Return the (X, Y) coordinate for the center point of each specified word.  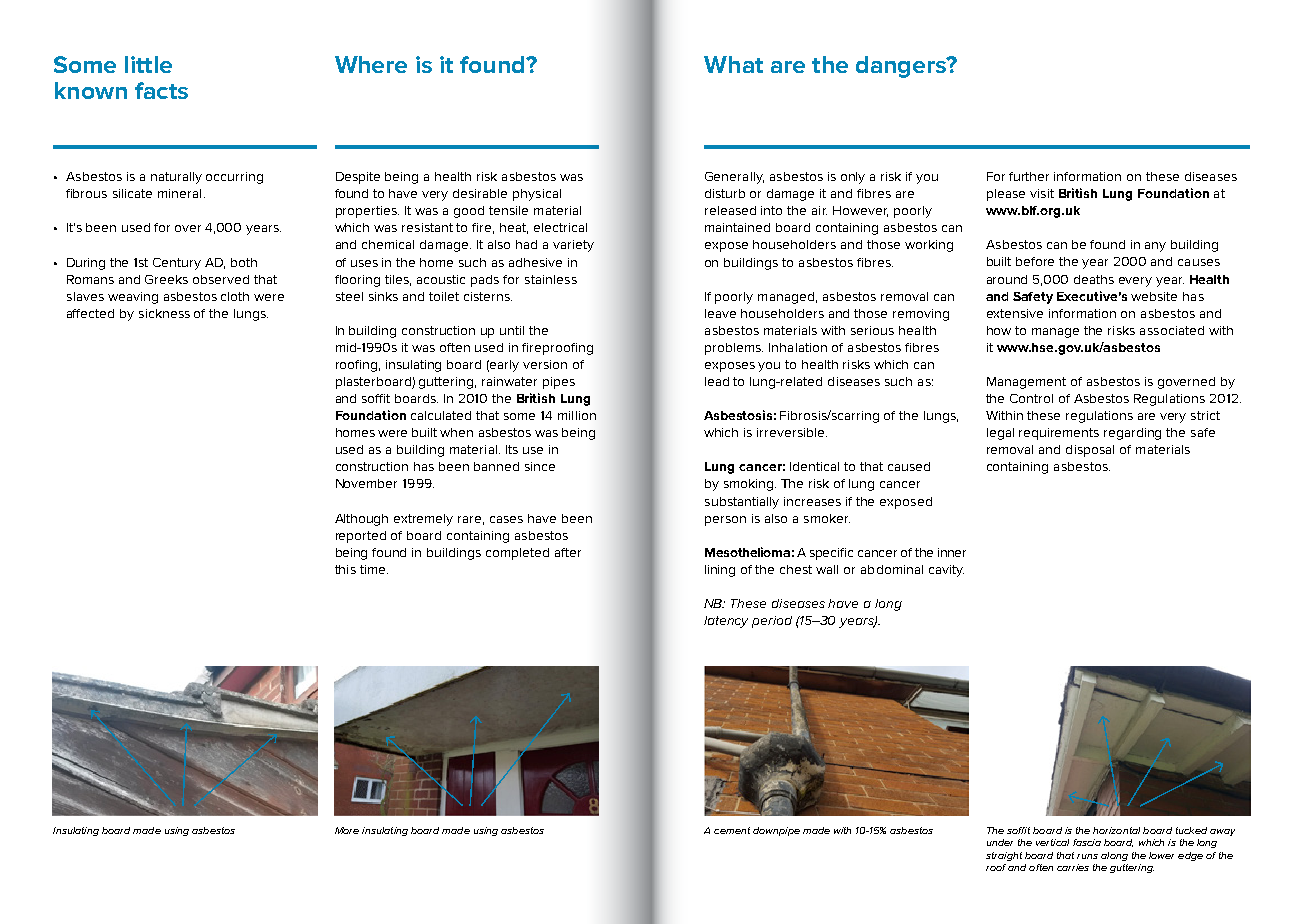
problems (734, 349)
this (345, 569)
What (733, 64)
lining (720, 571)
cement (732, 830)
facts (161, 90)
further (1029, 176)
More (347, 830)
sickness (164, 313)
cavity (946, 571)
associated (1172, 330)
